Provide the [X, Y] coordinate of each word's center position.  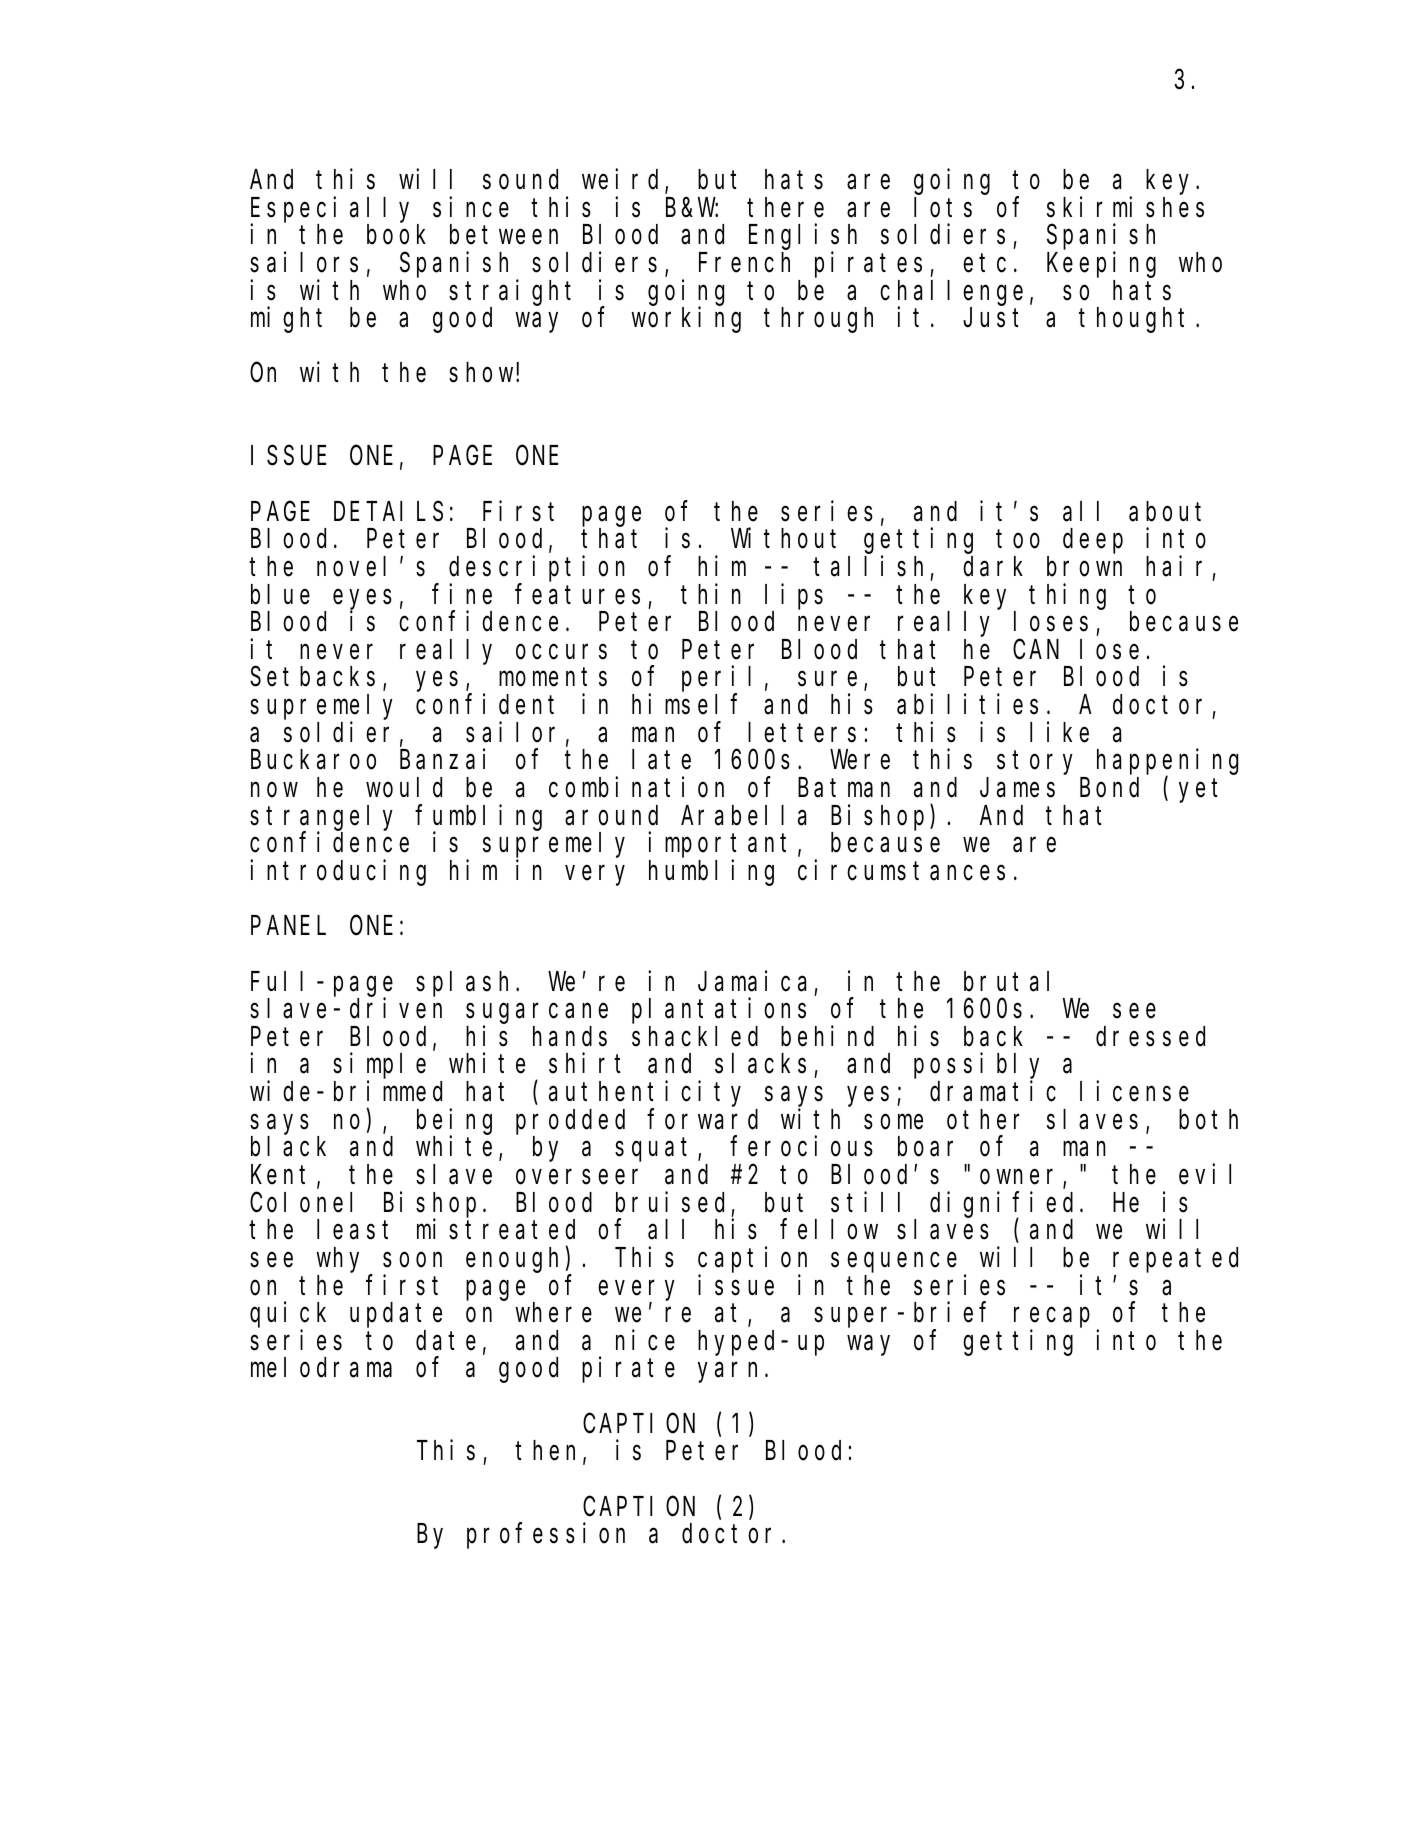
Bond [1109, 788]
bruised [670, 1202]
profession [546, 1536]
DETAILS [388, 512]
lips [794, 596]
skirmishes [1125, 207]
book [396, 235]
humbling [711, 873]
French [744, 263]
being [454, 1122]
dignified [1005, 1205]
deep [1093, 541]
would [404, 788]
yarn [732, 1373]
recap [1052, 1318]
